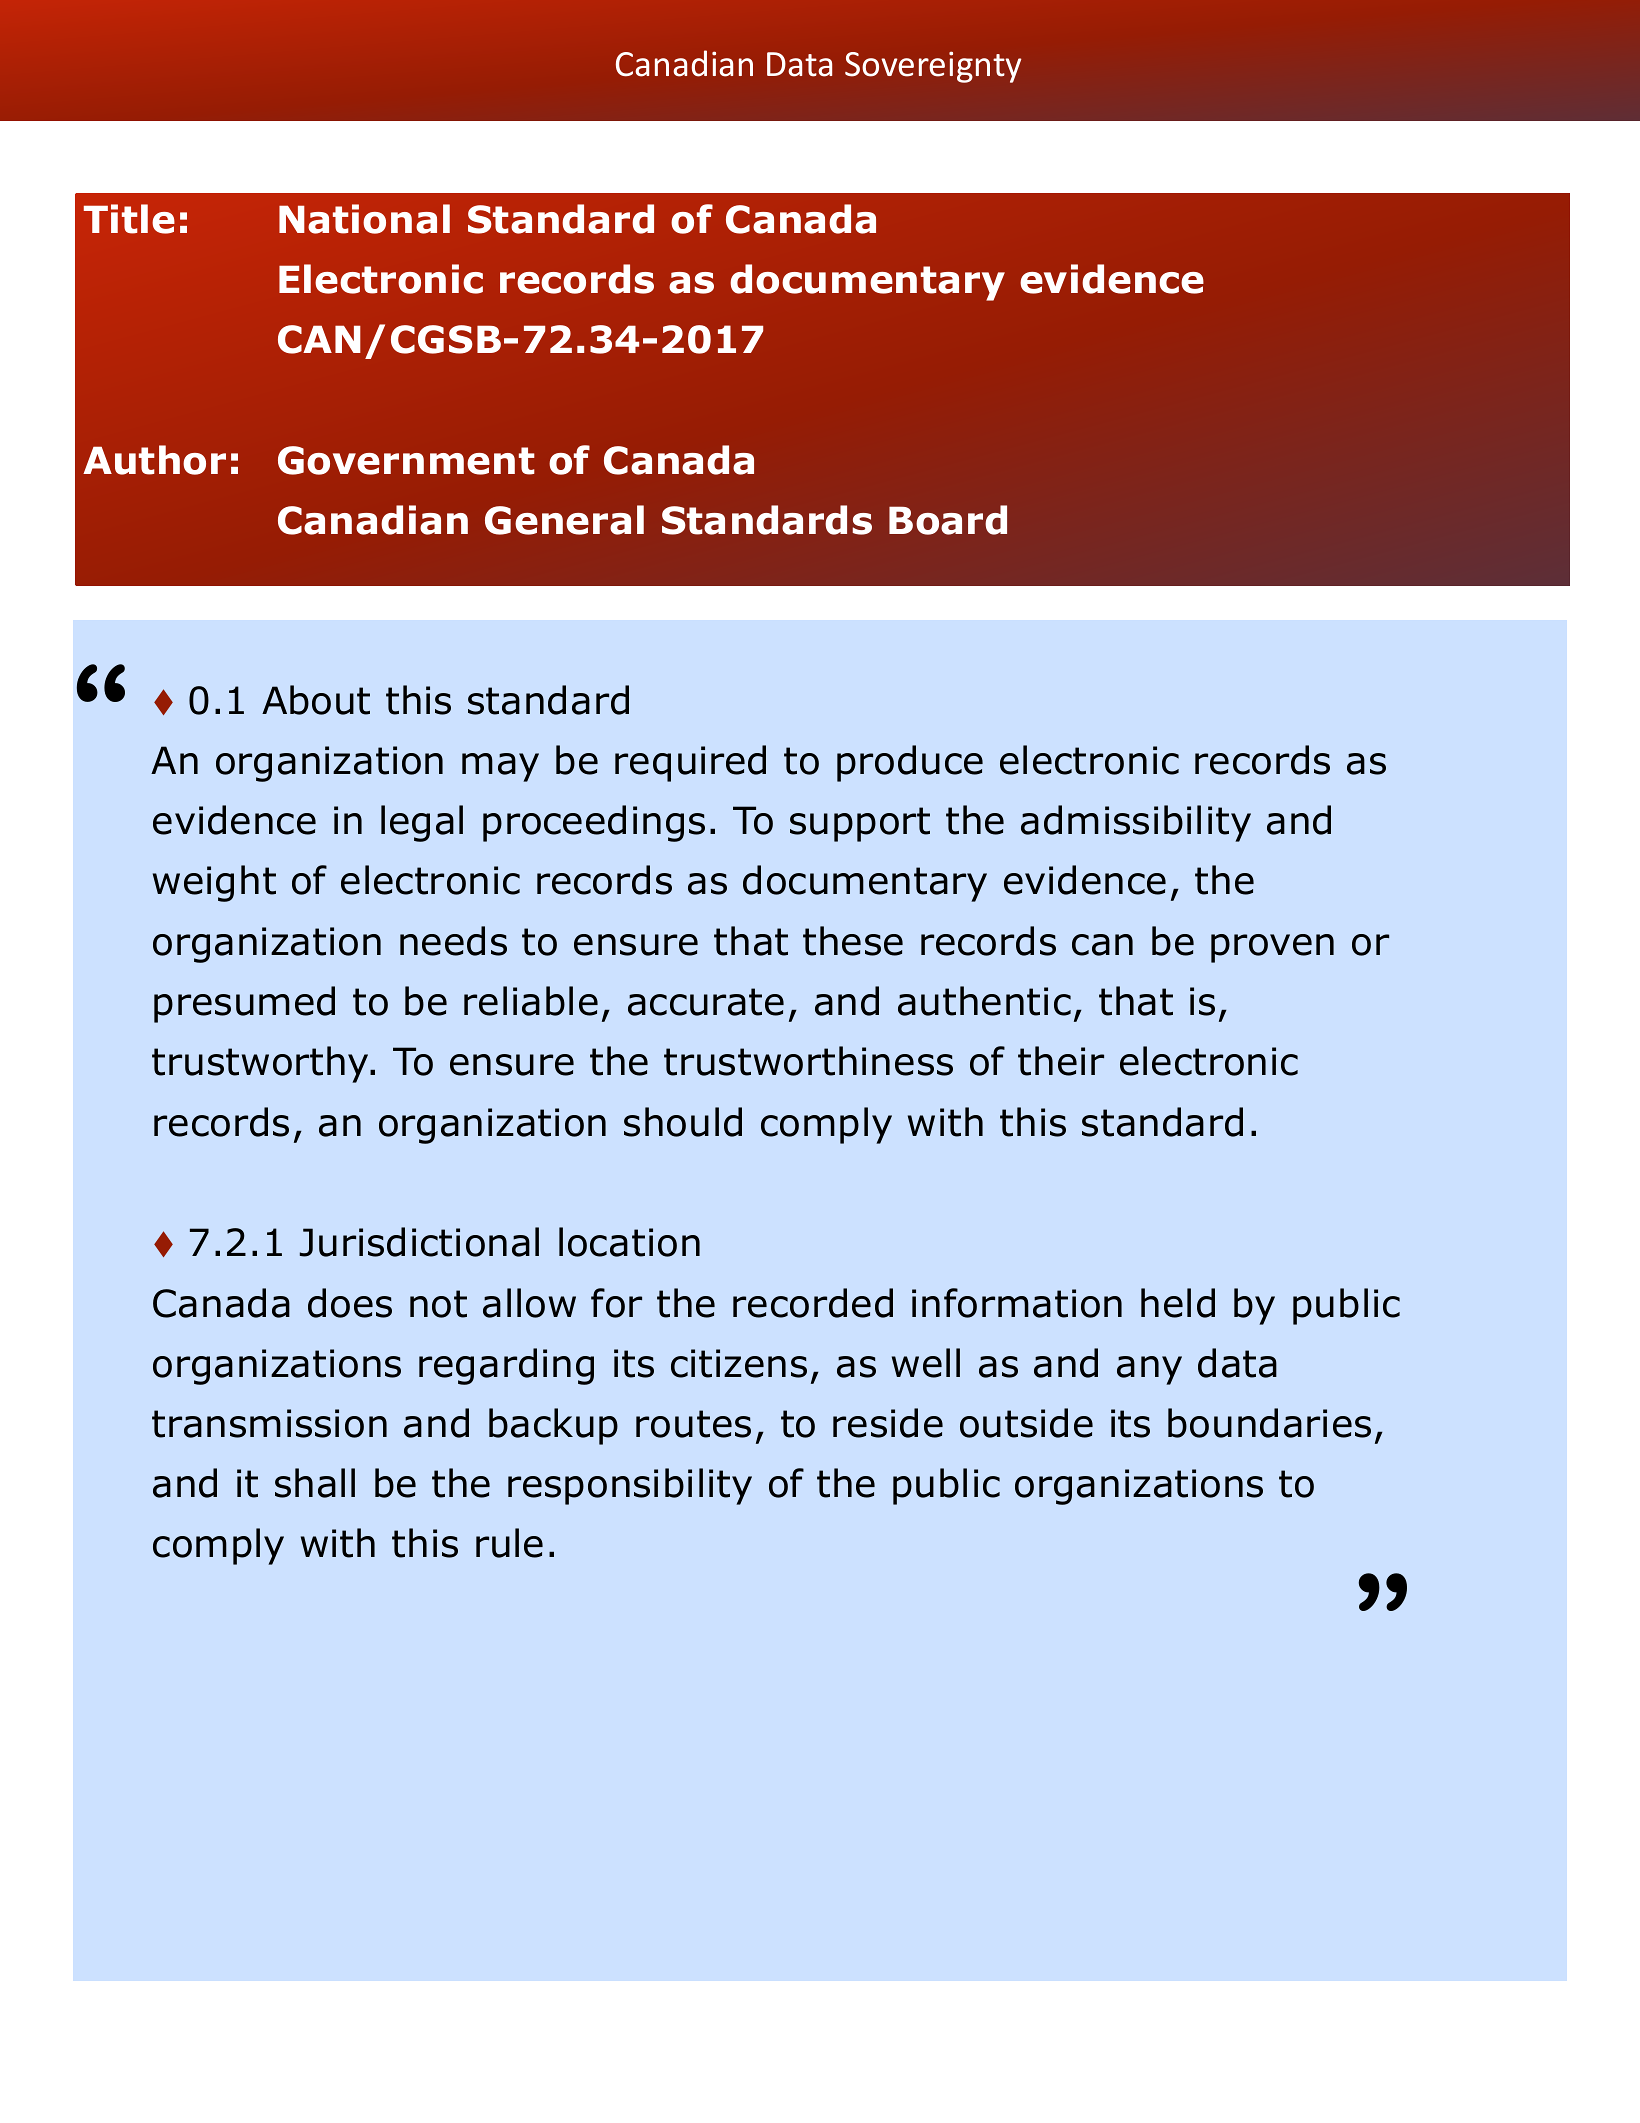 The height and width of the page is (2123, 1640). What do you see at coordinates (214, 883) in the page?
I see `weight` at bounding box center [214, 883].
